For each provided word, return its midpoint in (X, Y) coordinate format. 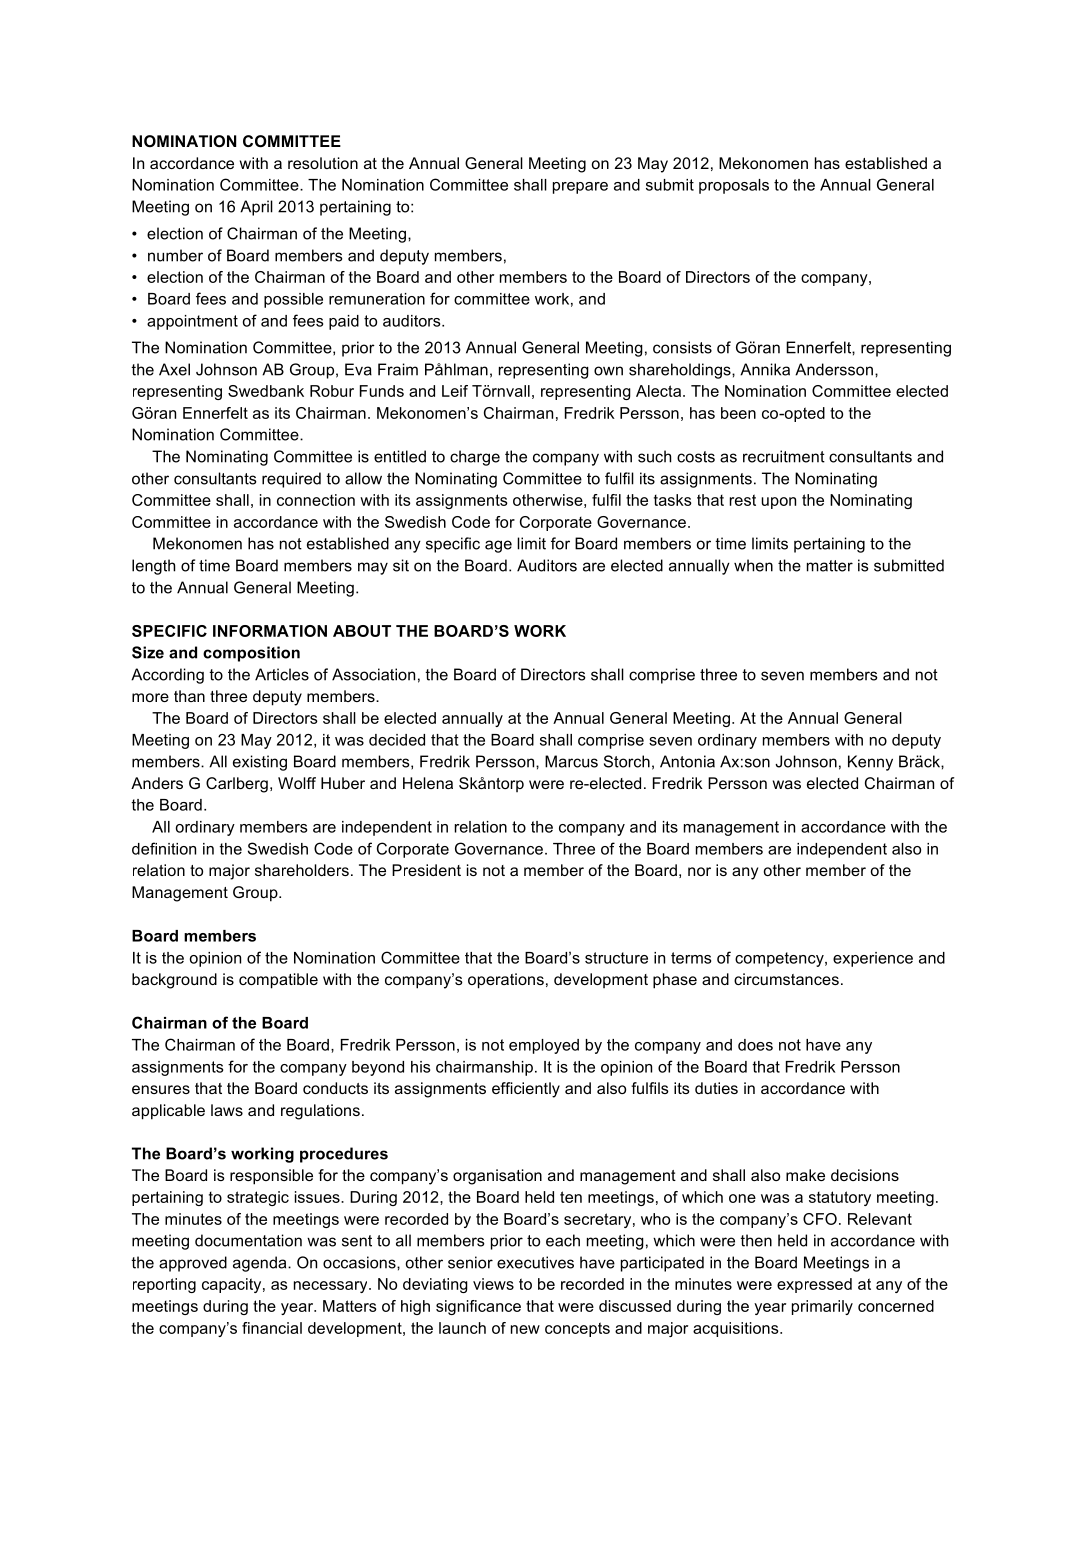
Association (373, 674)
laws (227, 1110)
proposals (734, 186)
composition (251, 654)
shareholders (302, 870)
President (426, 870)
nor (699, 871)
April (256, 208)
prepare (580, 188)
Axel (174, 369)
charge (475, 458)
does (755, 1045)
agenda (261, 1264)
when (753, 565)
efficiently (526, 1090)
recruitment (784, 456)
